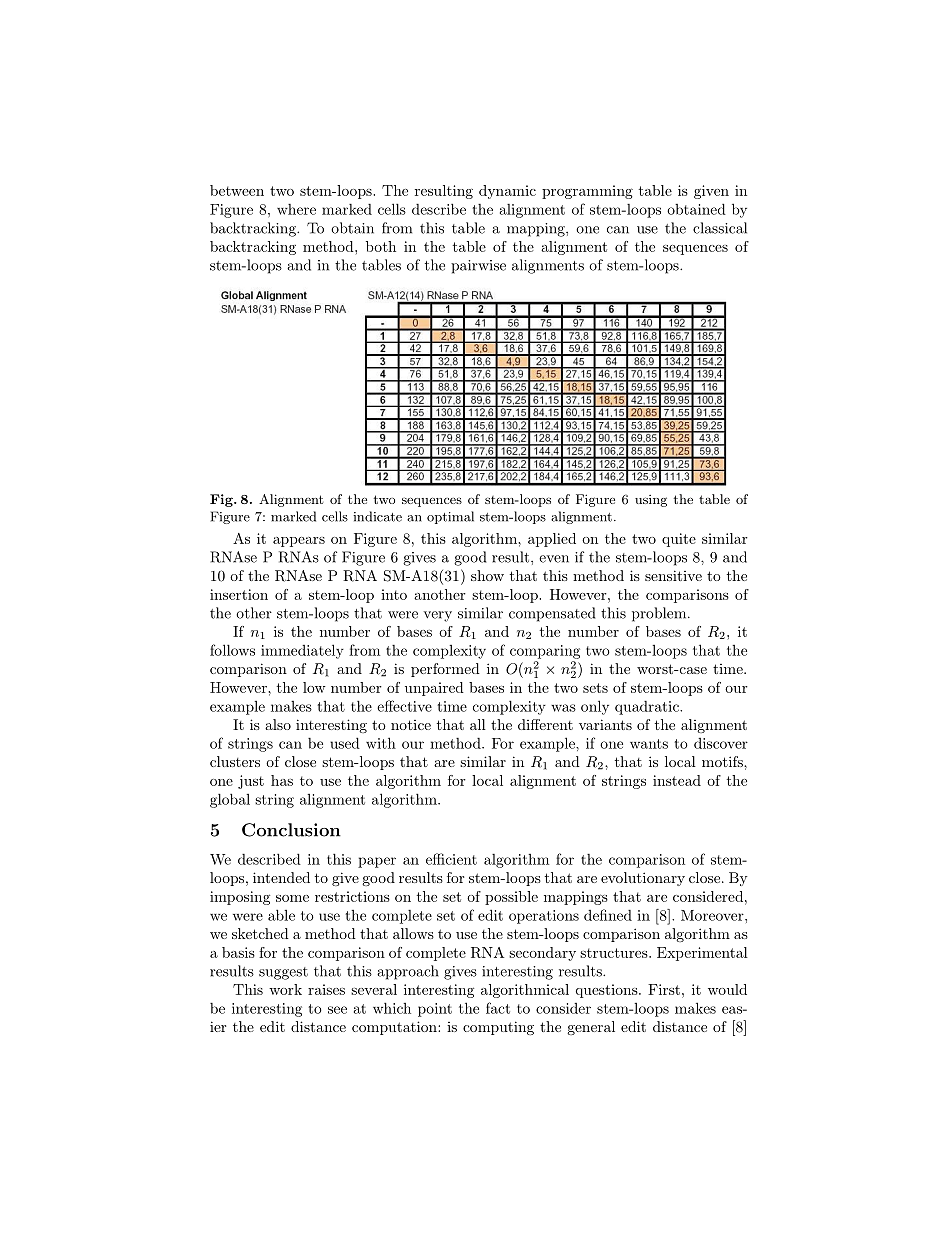 The width and height of the page is (952, 1233). Describe the element at coordinates (720, 228) in the page. I see `classical` at that location.
